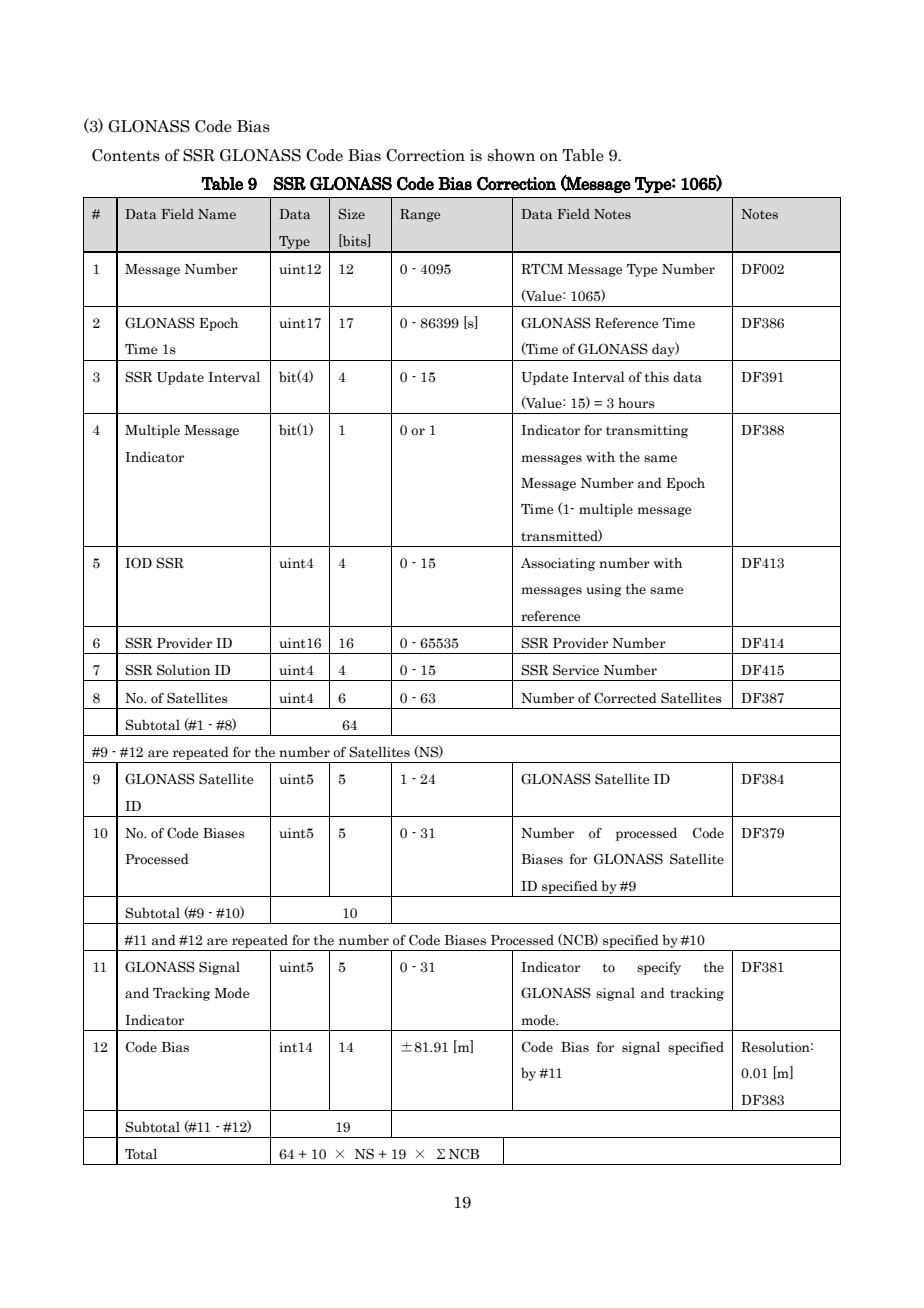  I want to click on this, so click(657, 377).
